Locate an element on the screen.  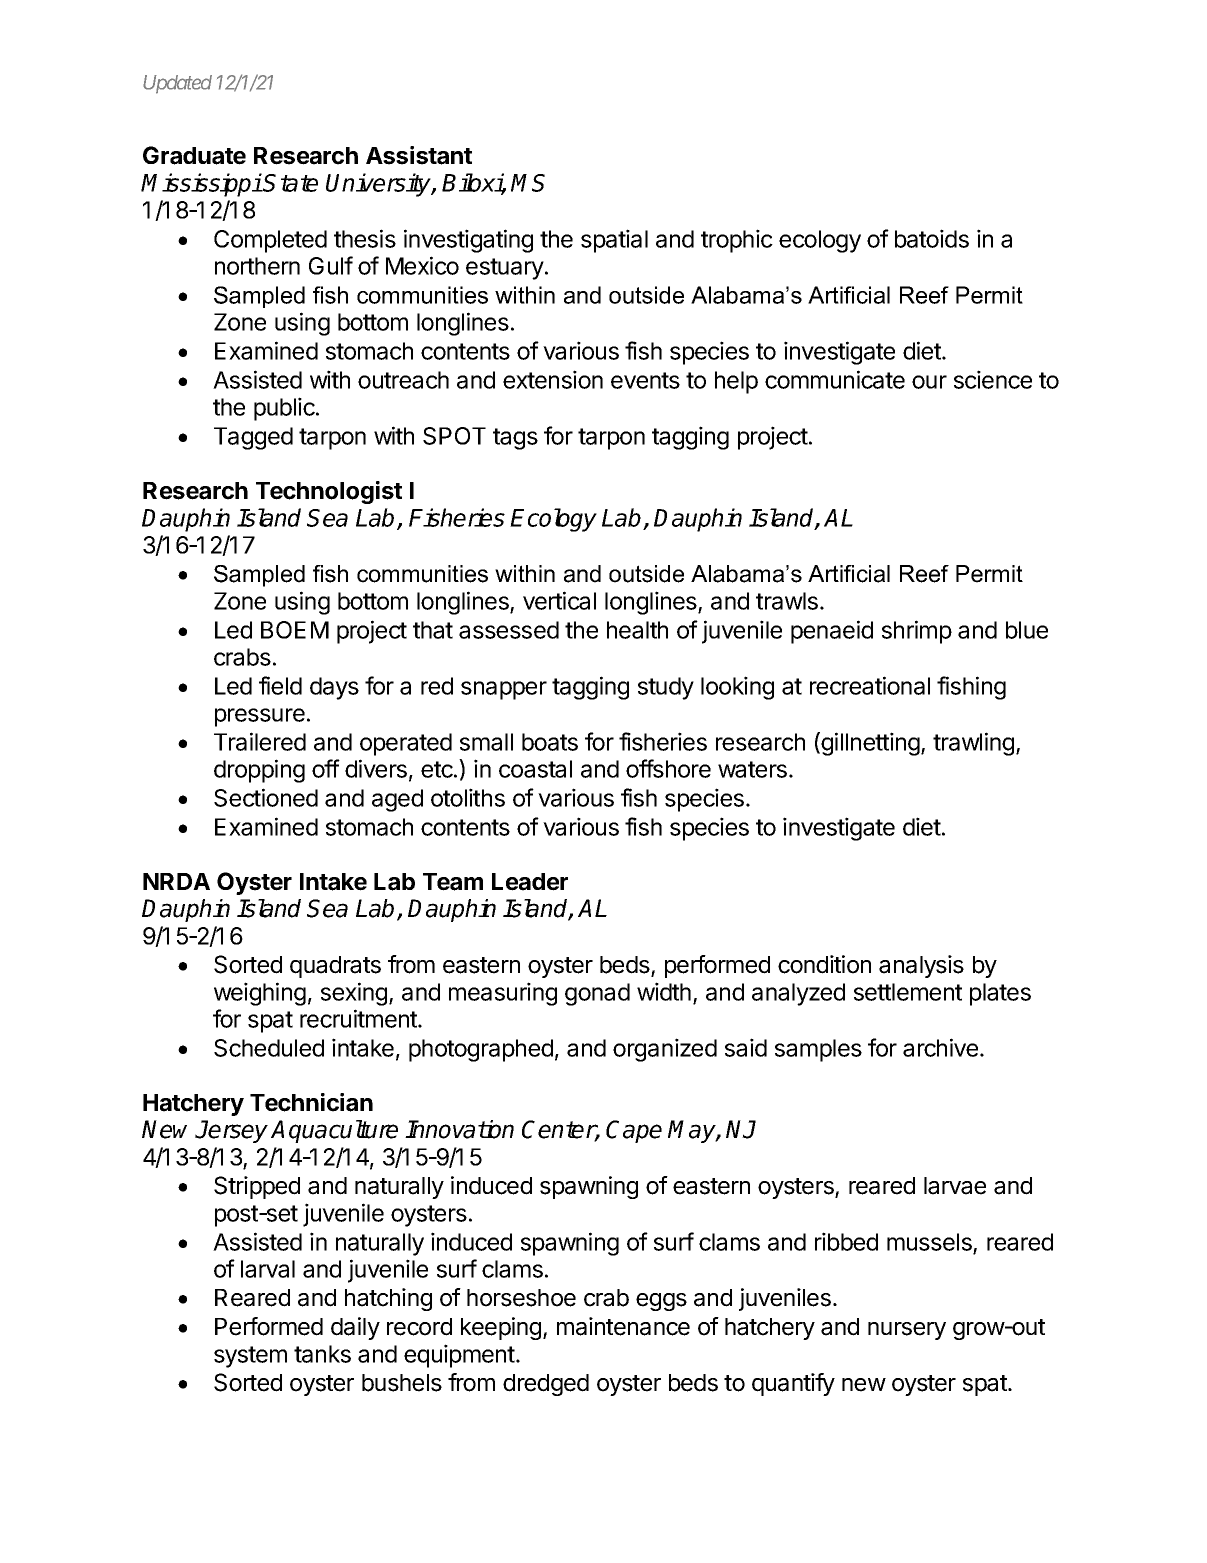
Assistant is located at coordinates (419, 155).
